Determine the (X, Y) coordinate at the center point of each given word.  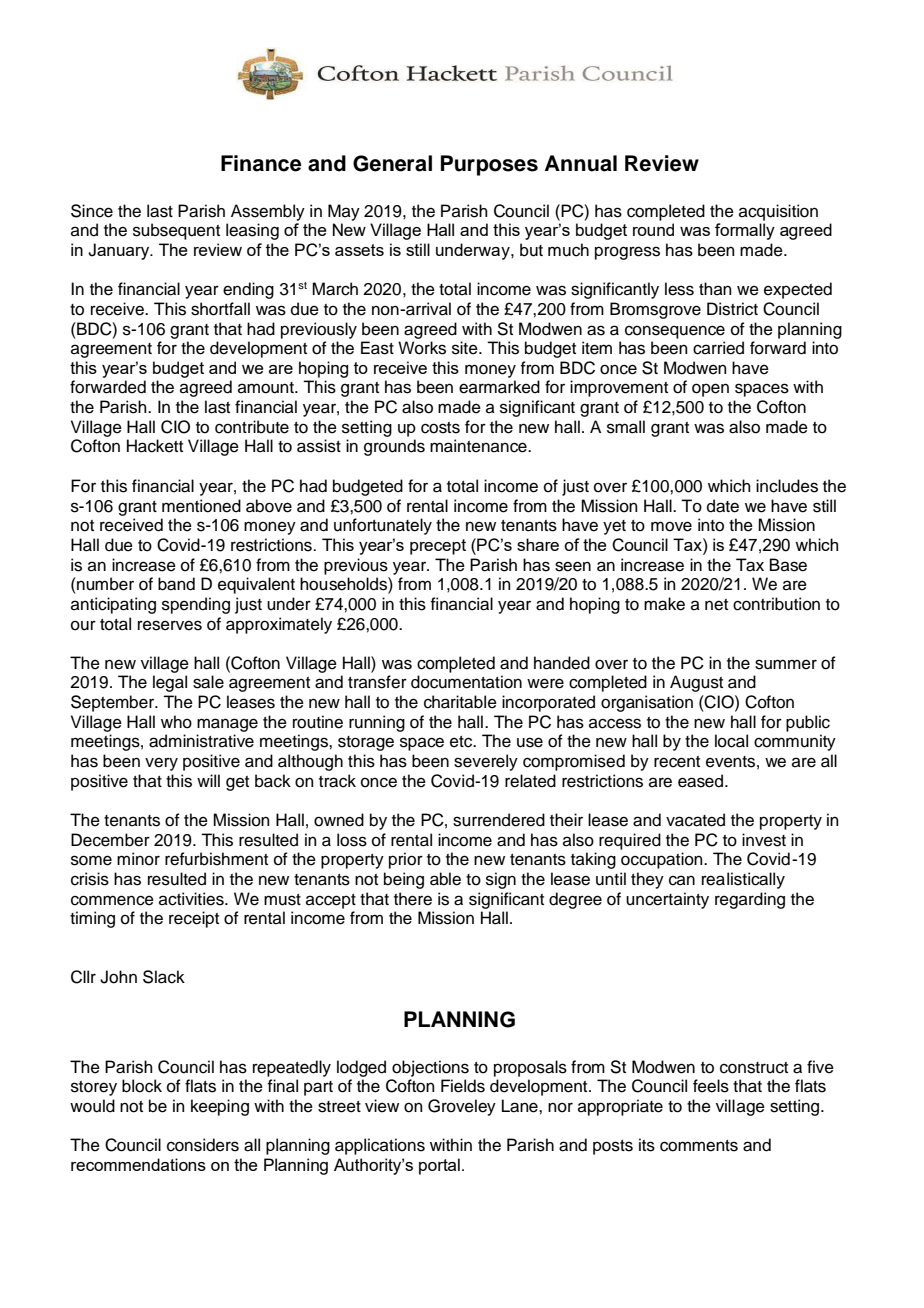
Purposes (489, 165)
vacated (695, 820)
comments (699, 1146)
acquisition (778, 212)
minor (138, 859)
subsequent (176, 231)
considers (203, 1145)
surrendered (499, 820)
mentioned (201, 506)
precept (438, 547)
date (723, 506)
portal (439, 1166)
